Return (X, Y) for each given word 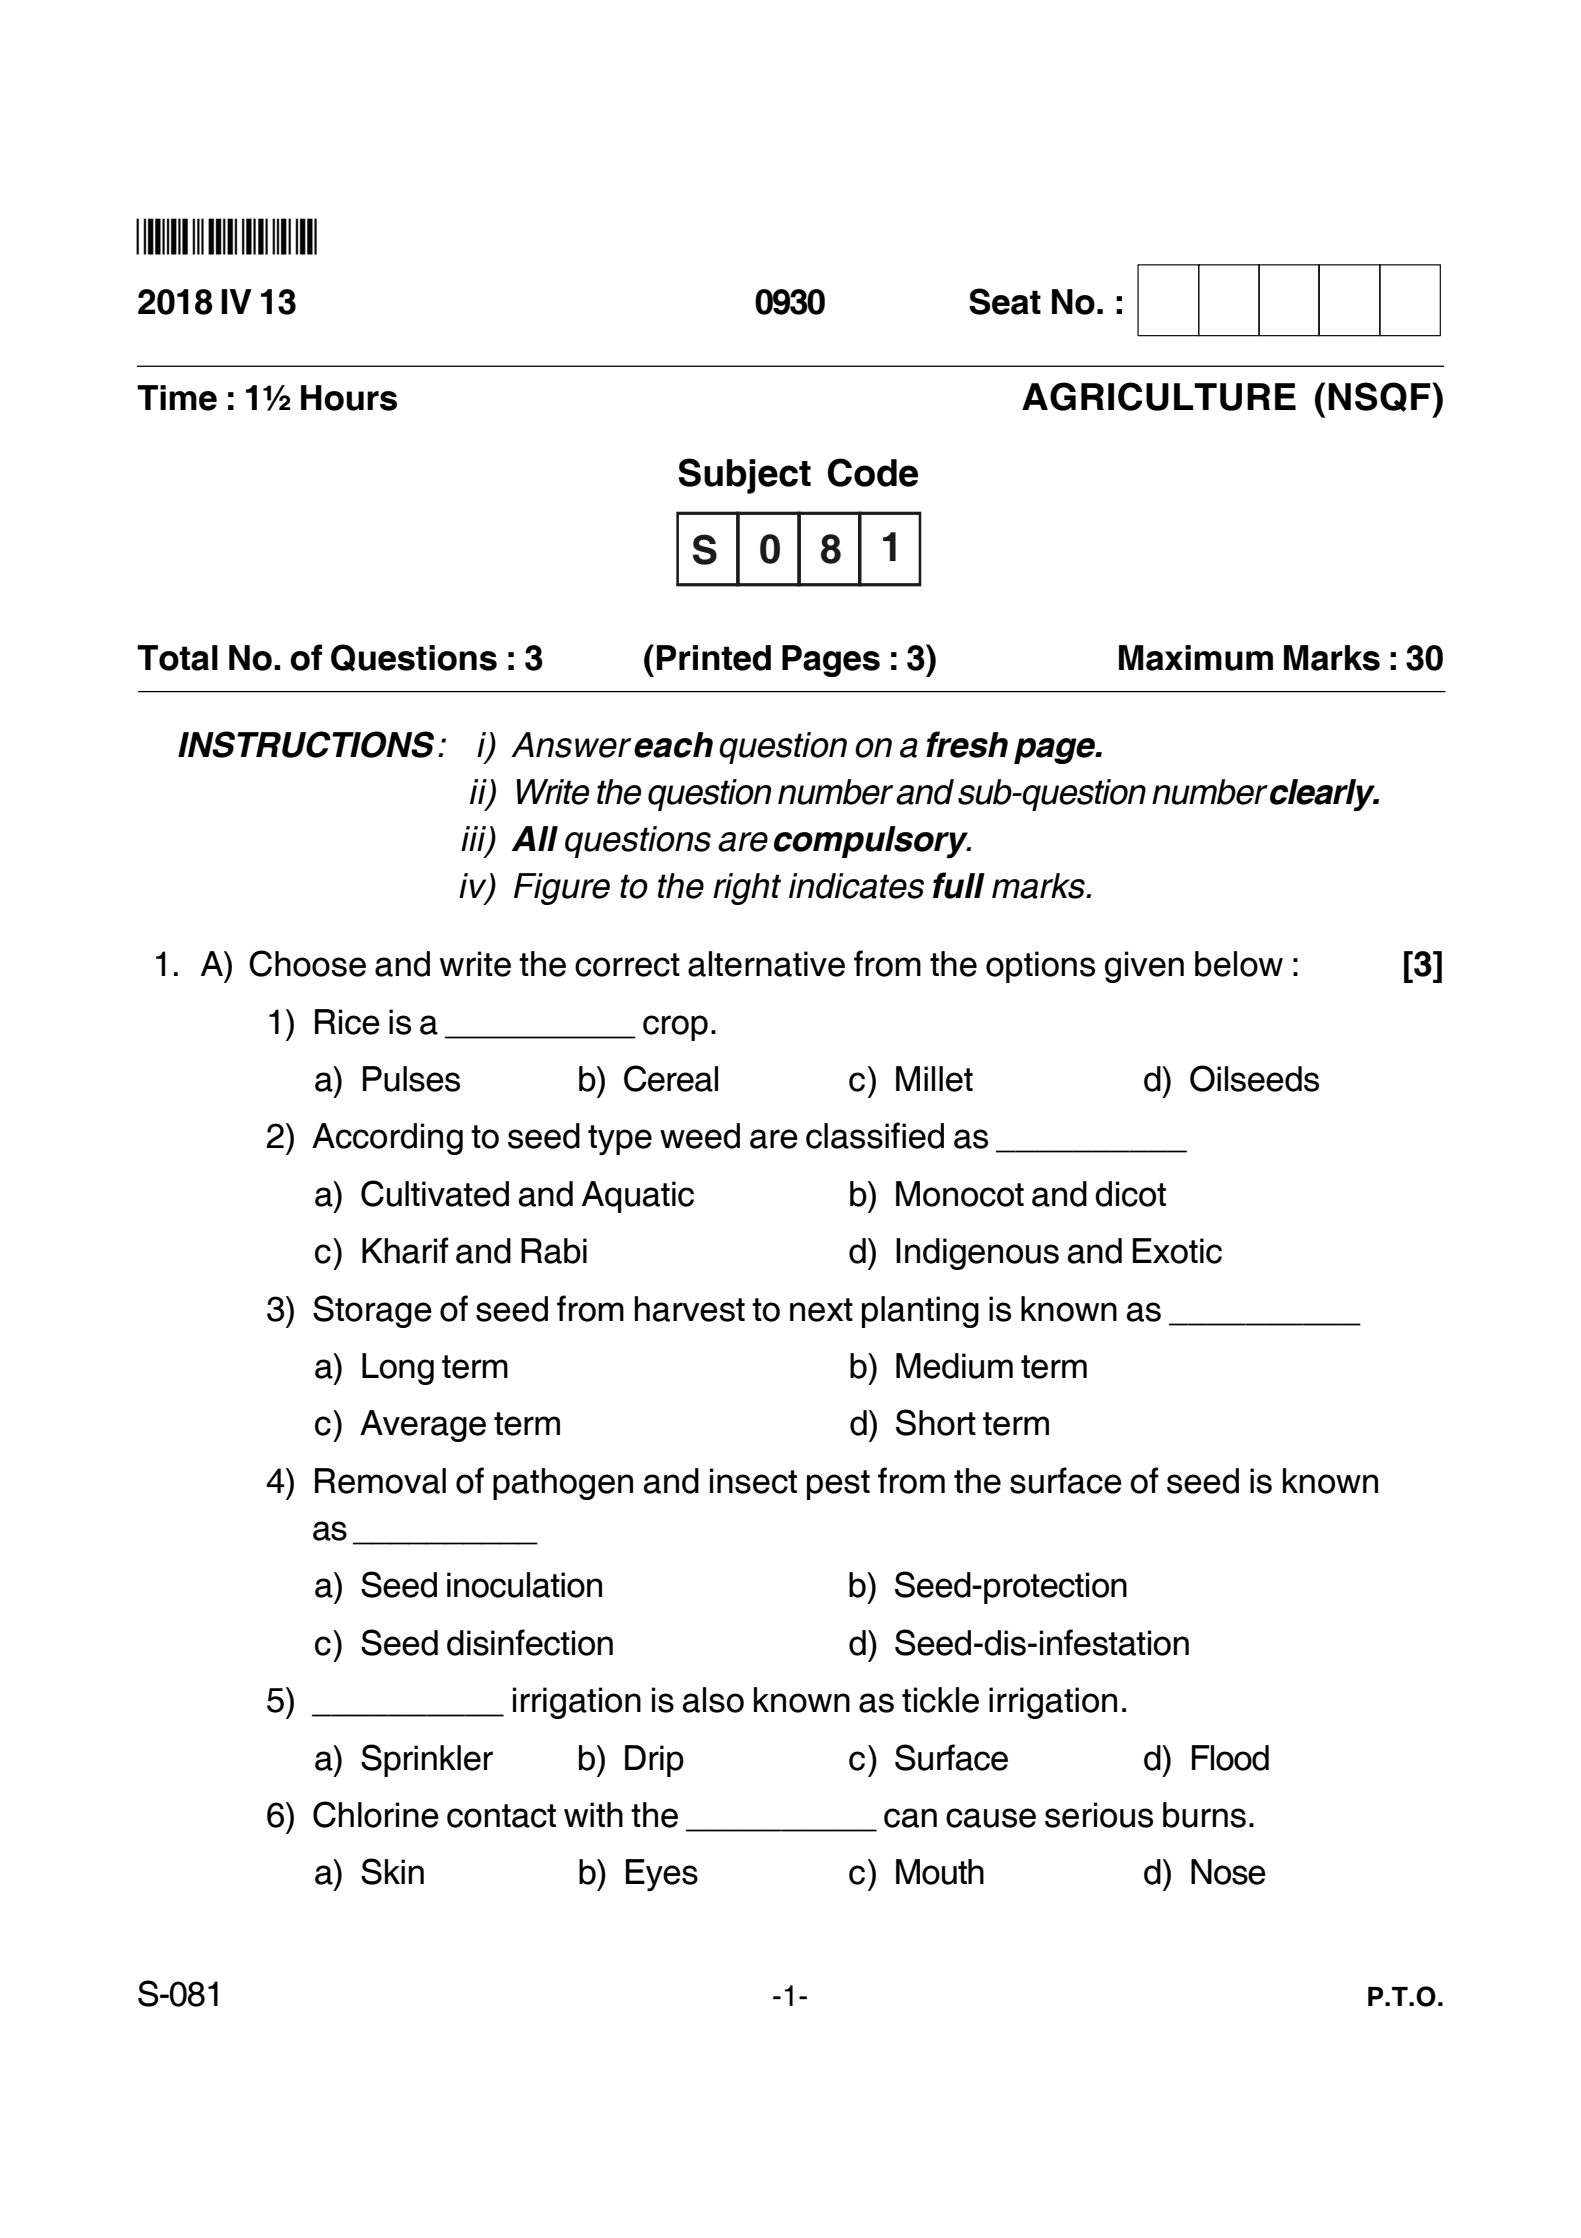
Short (936, 1422)
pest (838, 1485)
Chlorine (376, 1814)
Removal (380, 1481)
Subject (744, 476)
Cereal (671, 1078)
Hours (349, 398)
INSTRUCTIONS (306, 744)
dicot (1130, 1194)
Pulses (411, 1079)
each (673, 745)
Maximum (1196, 658)
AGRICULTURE (1159, 396)
